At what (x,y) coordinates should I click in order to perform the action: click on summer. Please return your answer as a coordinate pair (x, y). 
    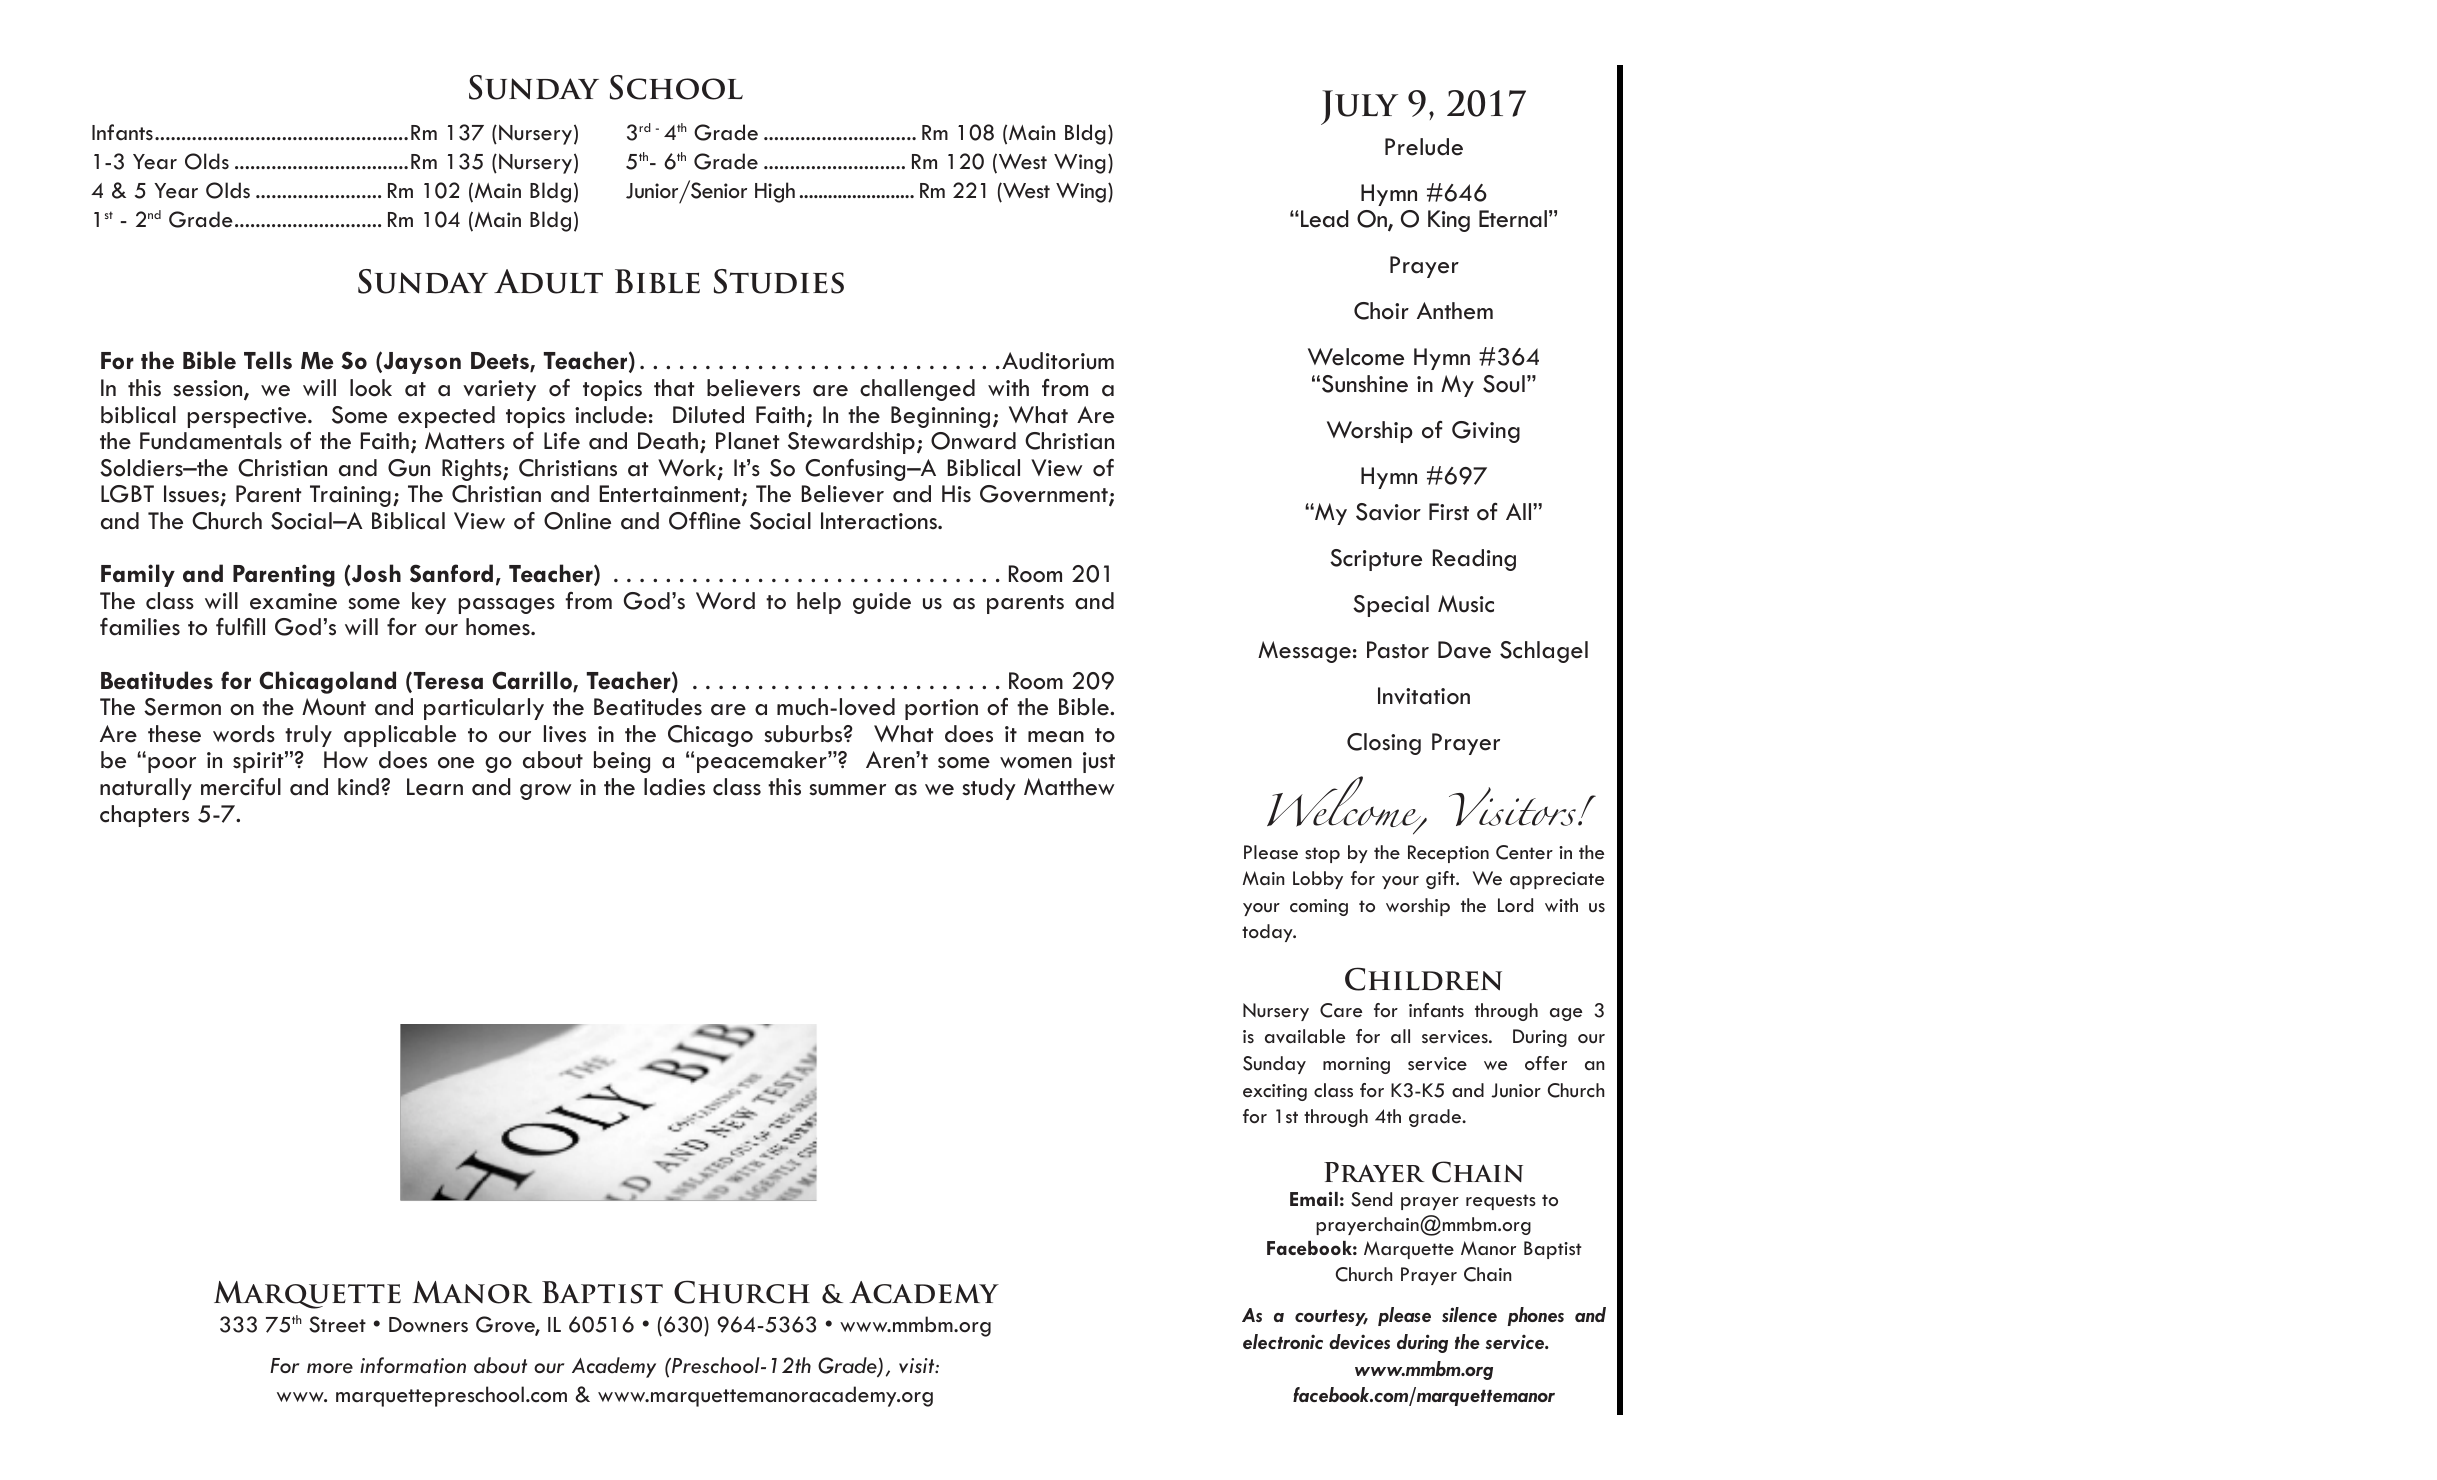
    Looking at the image, I should click on (847, 790).
